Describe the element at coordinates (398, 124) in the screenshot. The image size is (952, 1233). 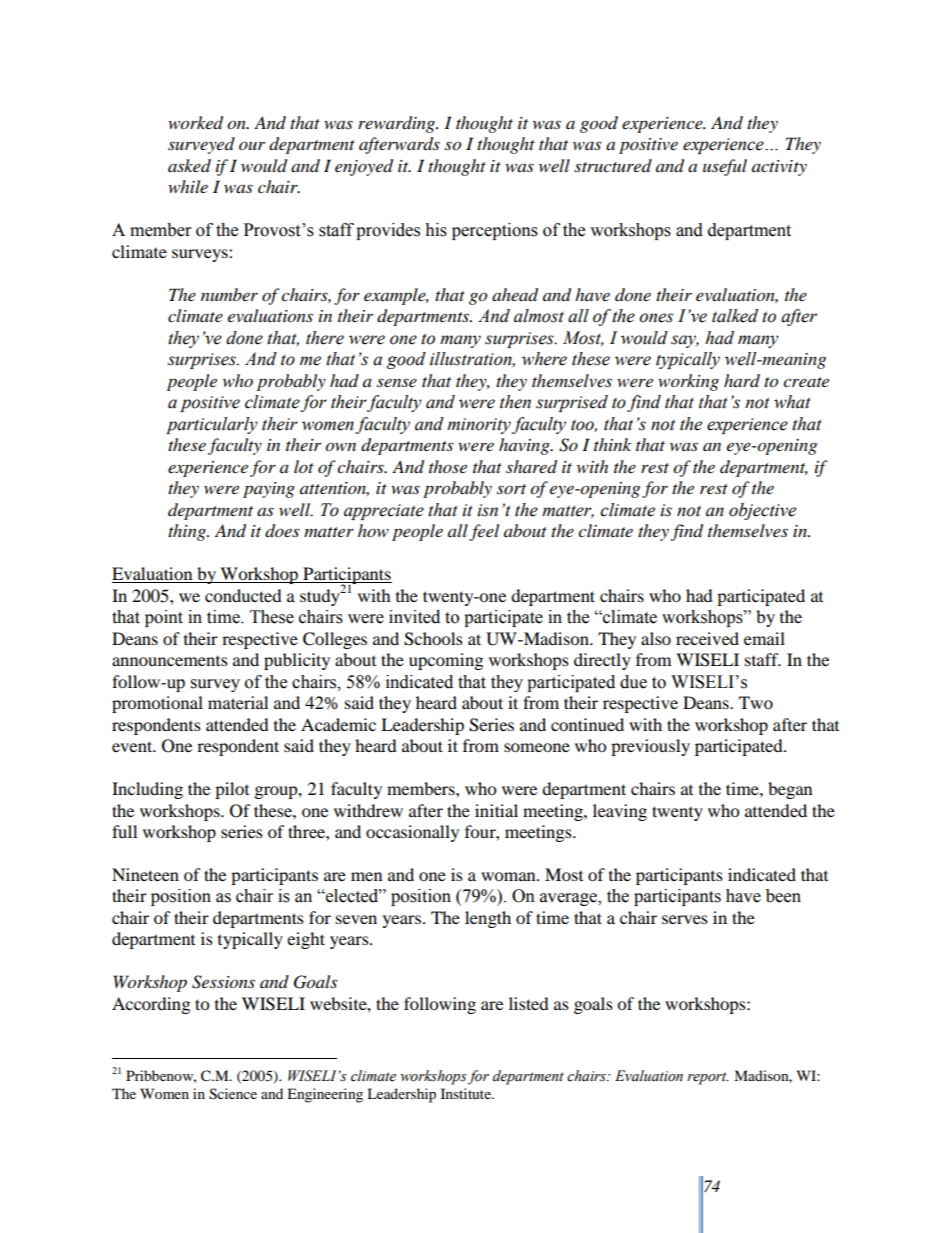
I see `rewarding` at that location.
